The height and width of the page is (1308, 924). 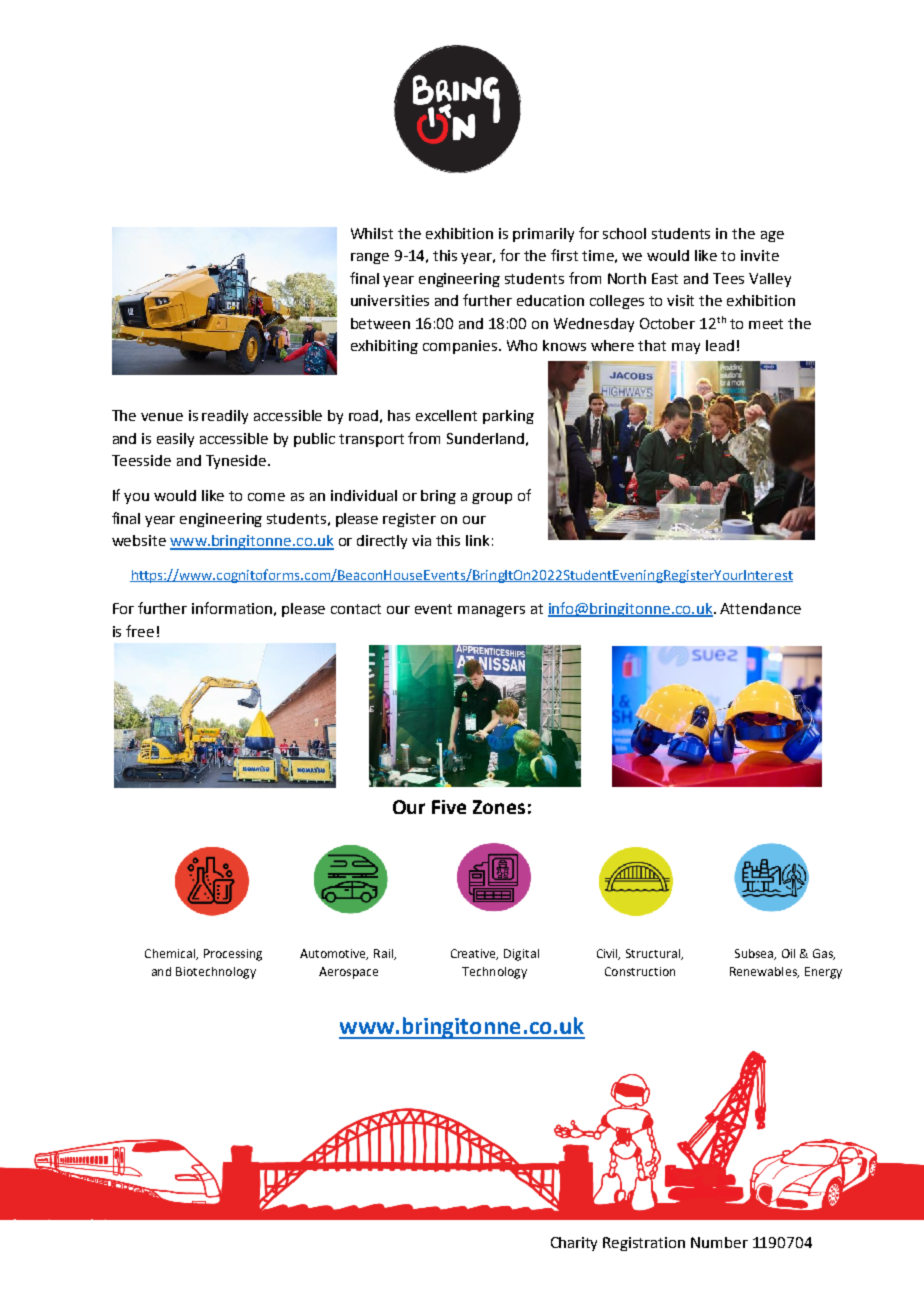 I want to click on invite, so click(x=760, y=255).
